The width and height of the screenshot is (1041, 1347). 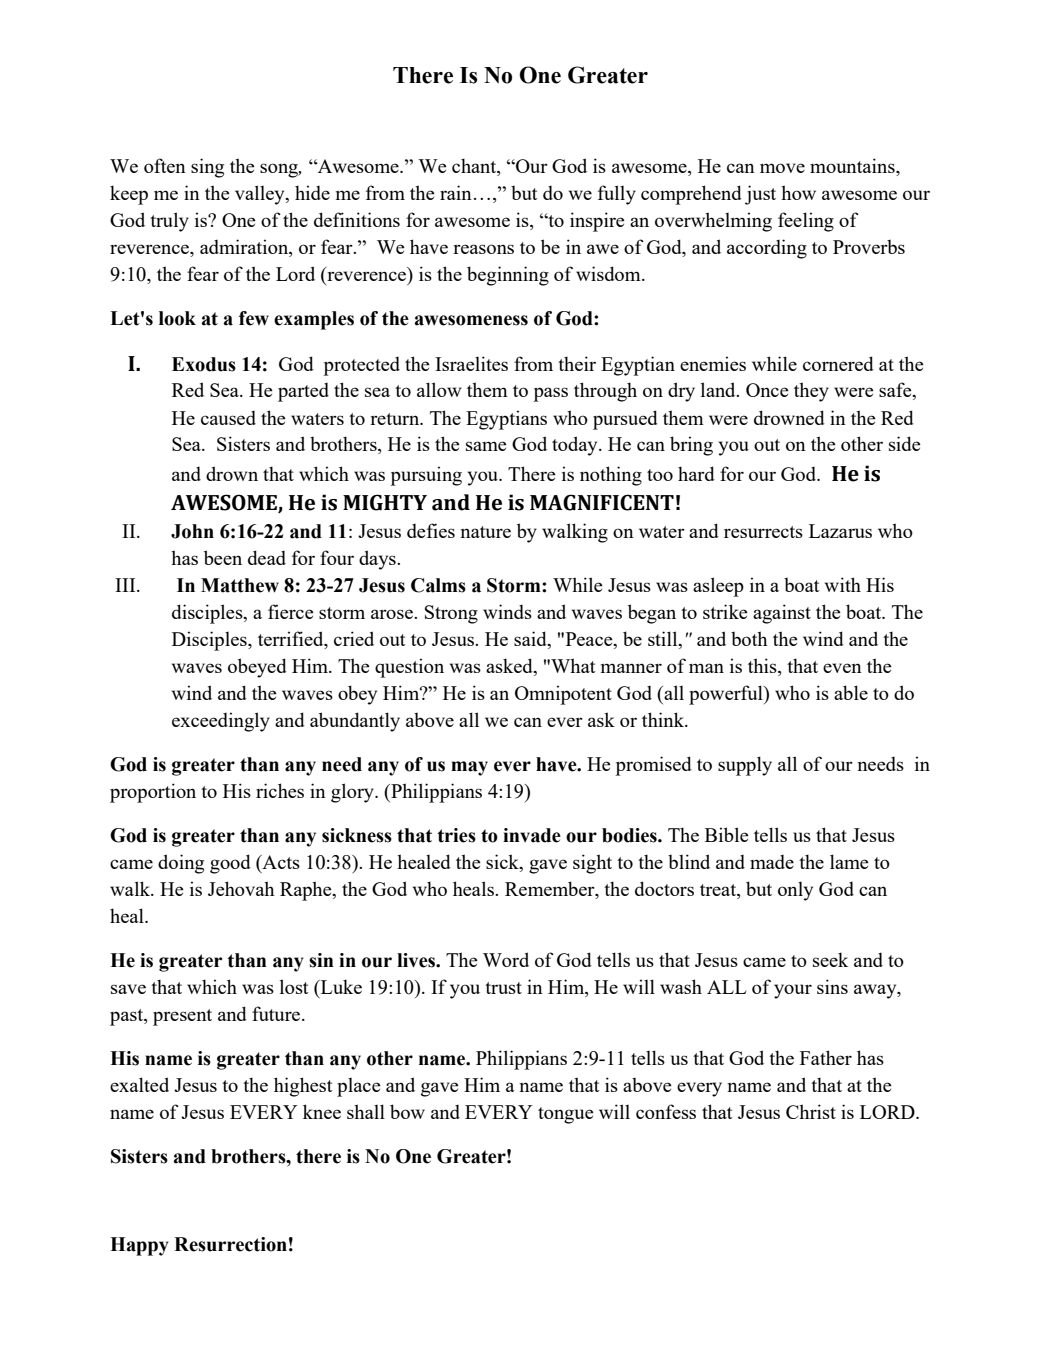 What do you see at coordinates (851, 692) in the screenshot?
I see `able` at bounding box center [851, 692].
